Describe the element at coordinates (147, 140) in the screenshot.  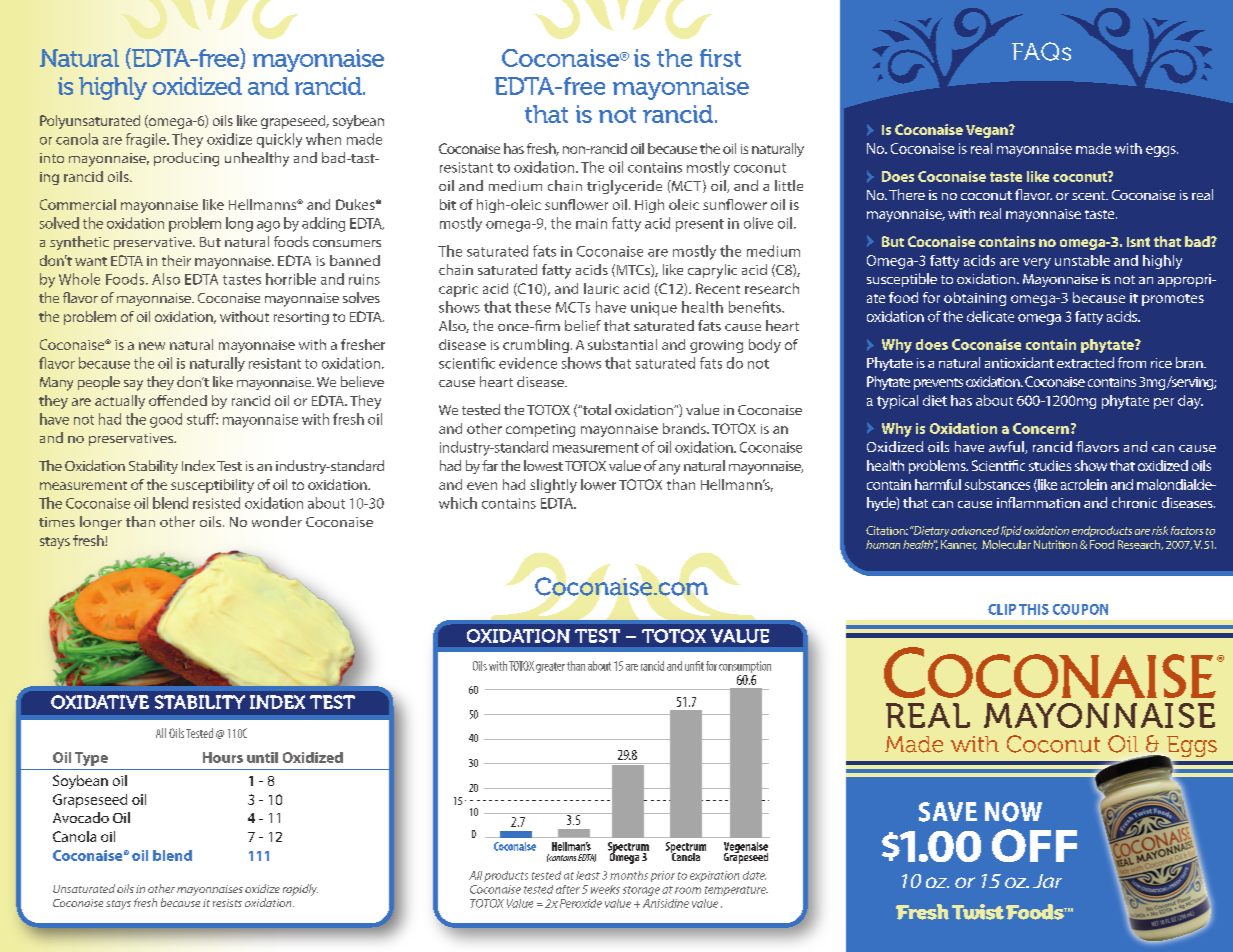
I see `fragile` at that location.
